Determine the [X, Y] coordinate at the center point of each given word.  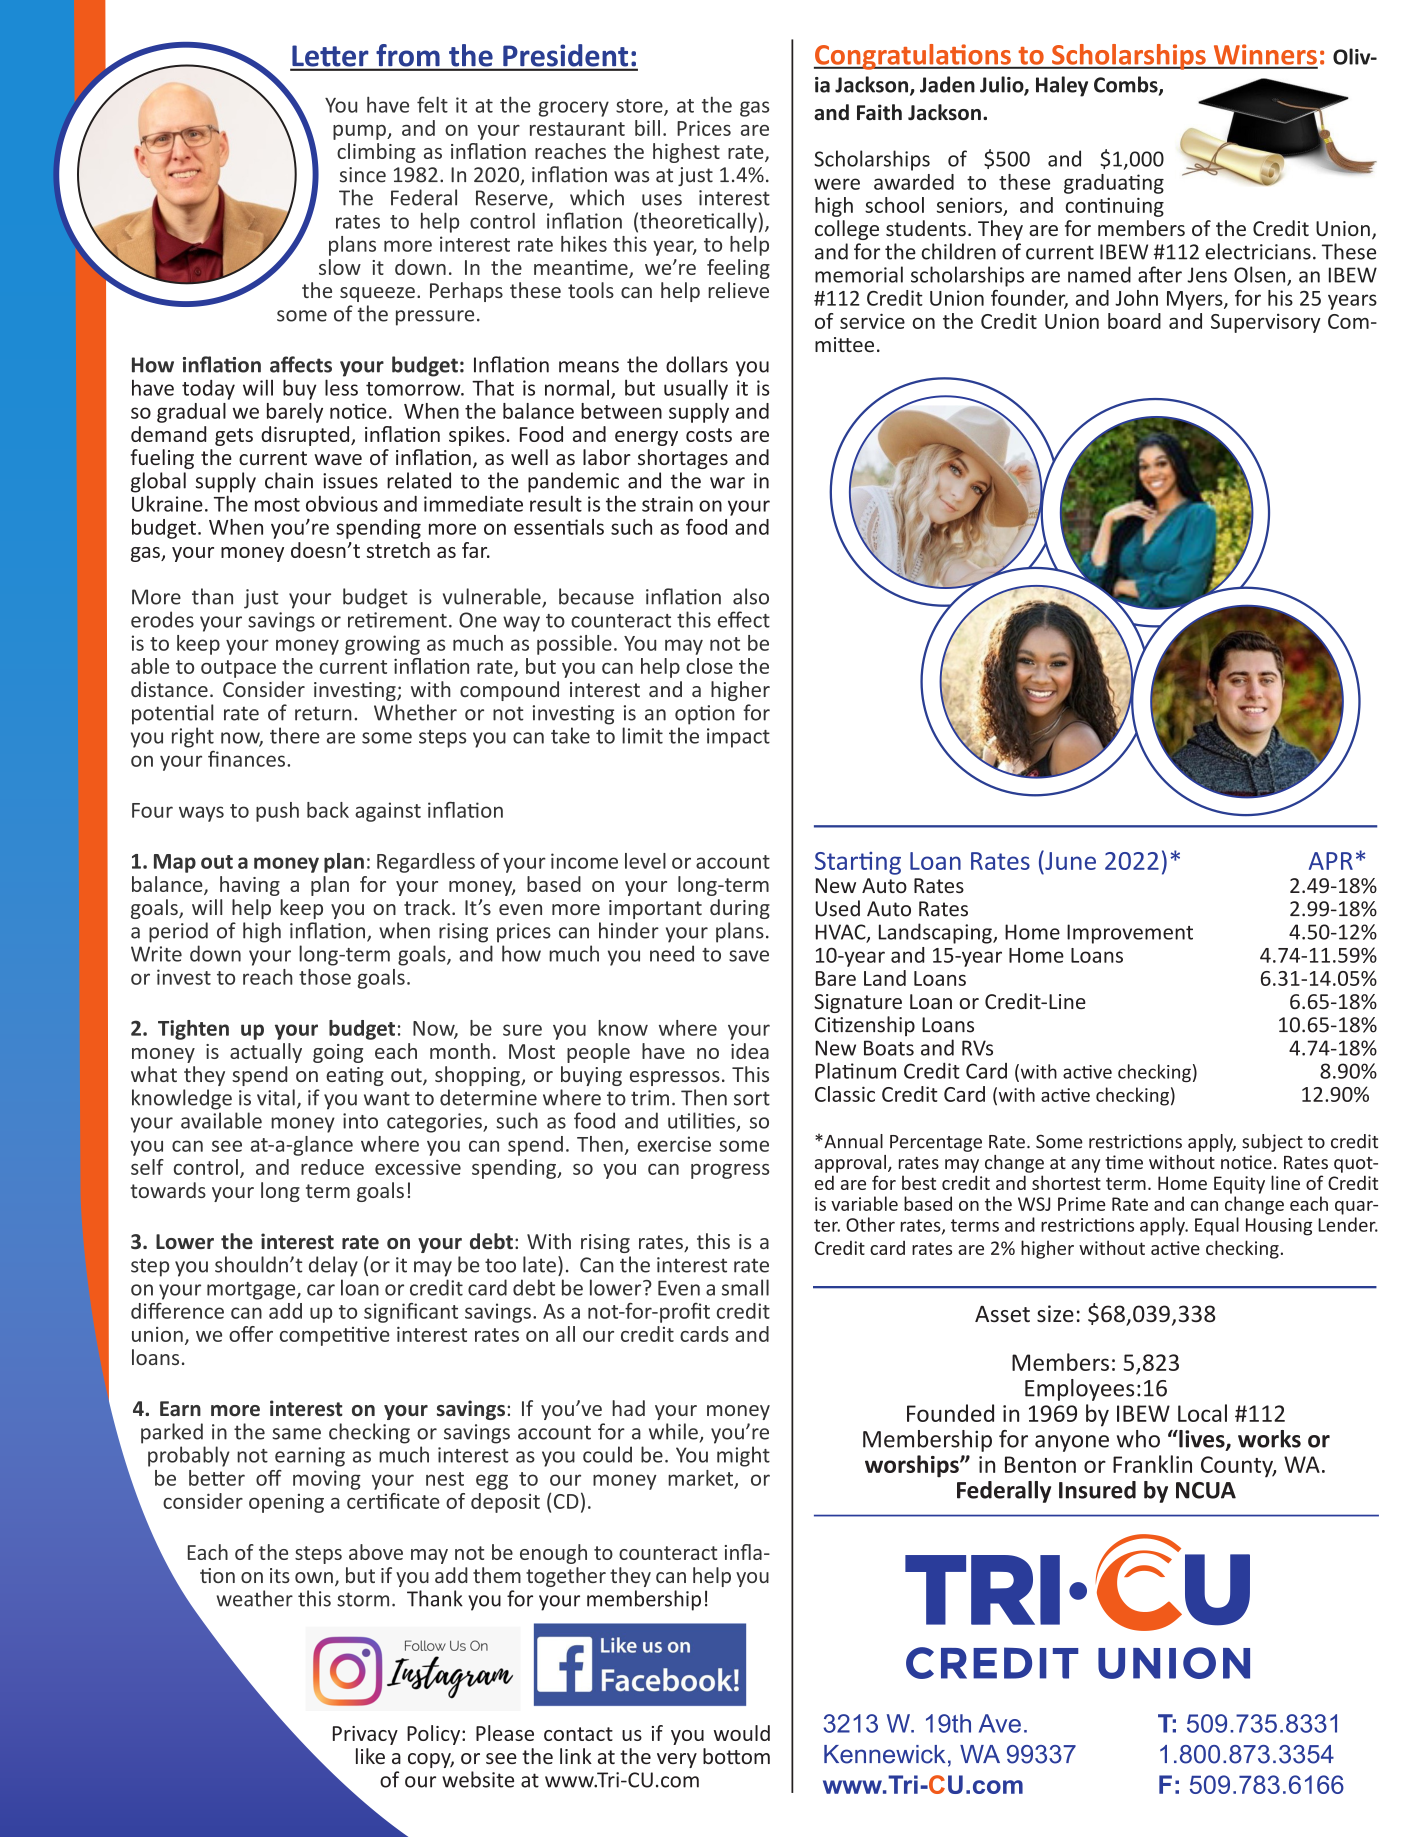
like [370, 1756]
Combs [1127, 85]
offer [251, 1334]
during [740, 909]
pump [360, 132]
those [325, 977]
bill [647, 128]
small [745, 1287]
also [751, 596]
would [742, 1733]
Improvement [1130, 934]
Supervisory [1266, 323]
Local [1202, 1413]
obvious [342, 503]
